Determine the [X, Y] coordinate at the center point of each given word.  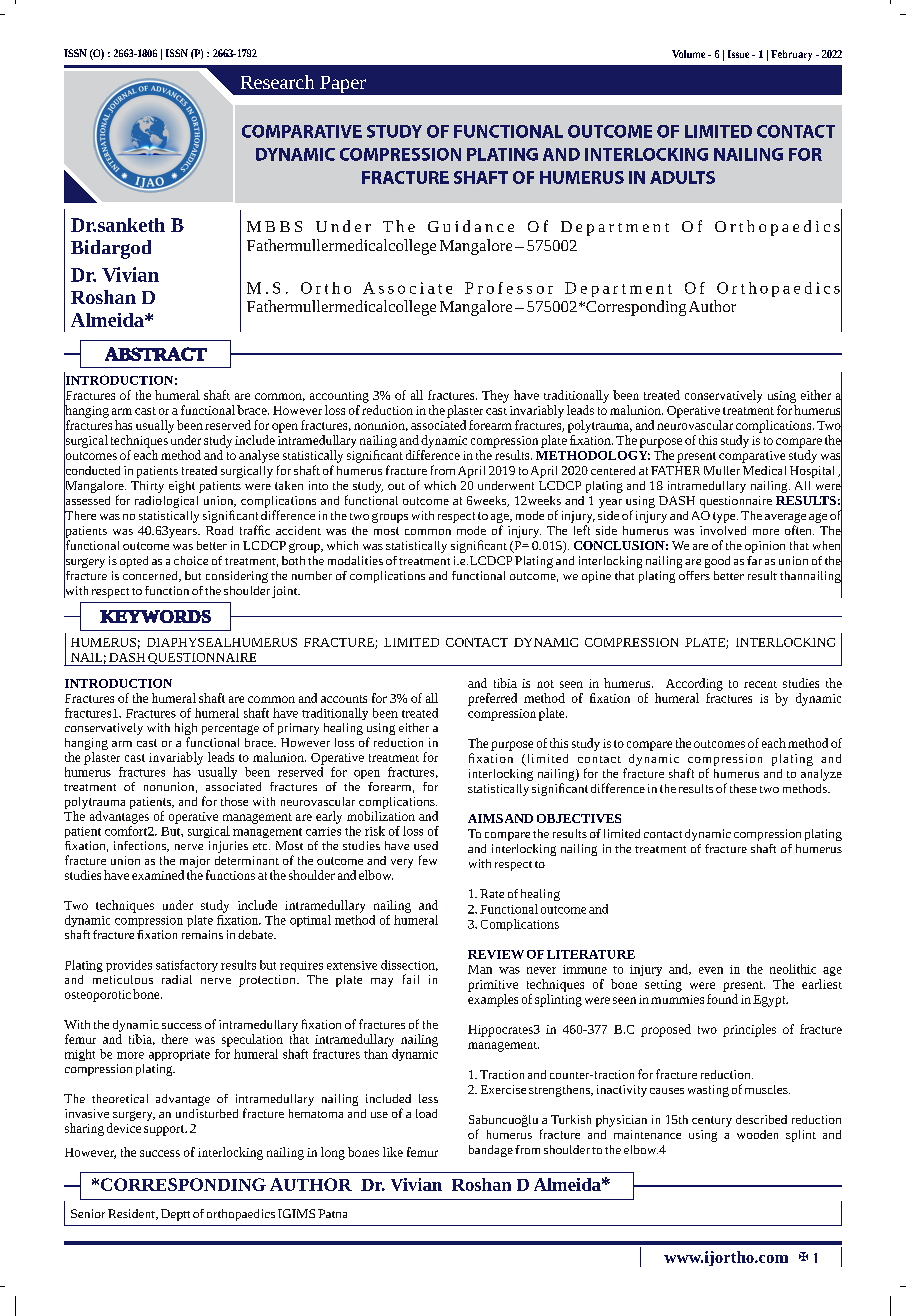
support [165, 1130]
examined [158, 875]
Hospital [812, 472]
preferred [492, 699]
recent [760, 684]
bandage [491, 1151]
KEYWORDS [155, 616]
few [428, 860]
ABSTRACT [156, 354]
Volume [688, 54]
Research [277, 82]
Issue [738, 54]
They [495, 396]
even [711, 970]
